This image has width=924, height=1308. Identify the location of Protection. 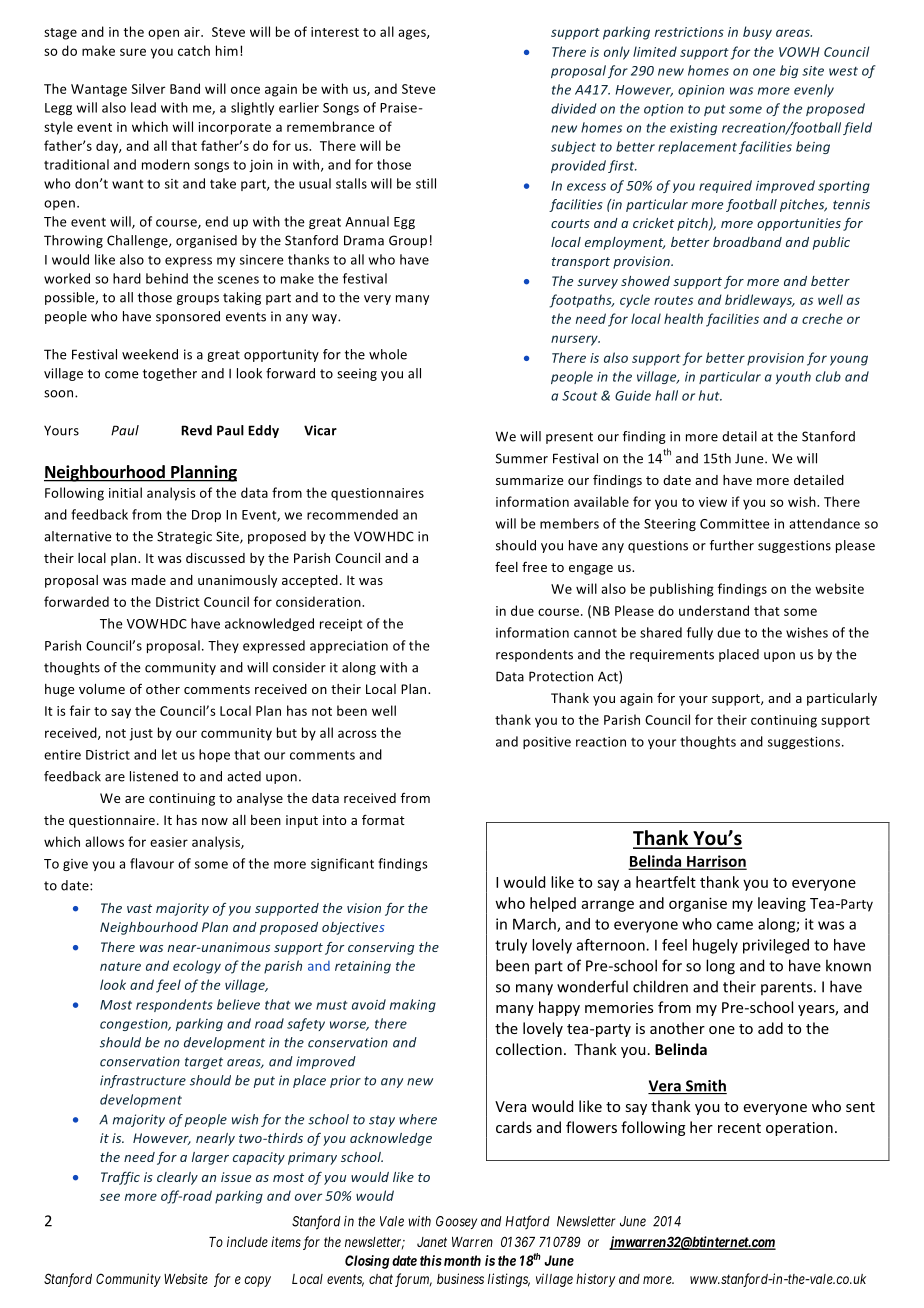
(561, 676).
